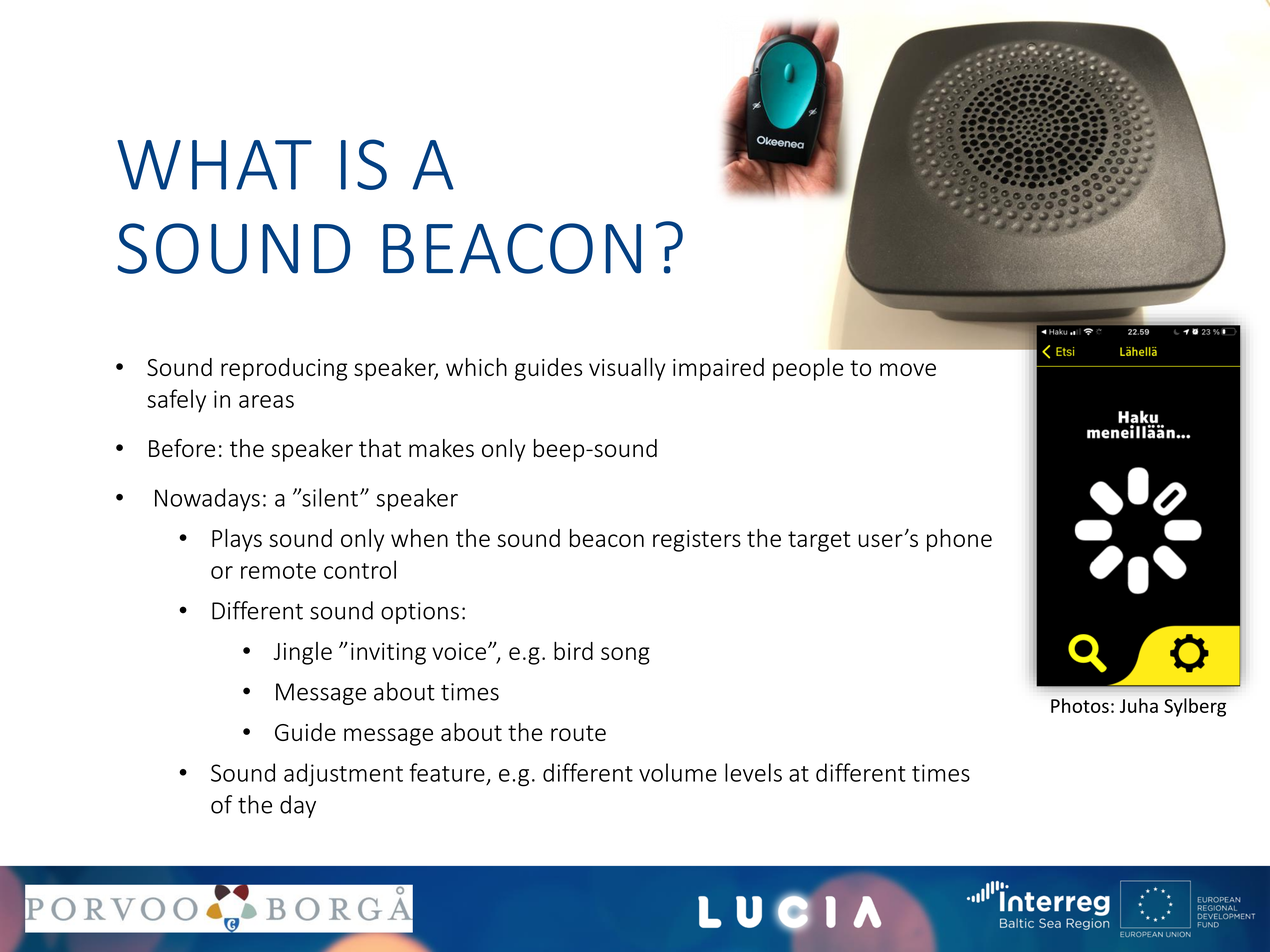 The height and width of the screenshot is (952, 1270). I want to click on visually, so click(627, 369).
